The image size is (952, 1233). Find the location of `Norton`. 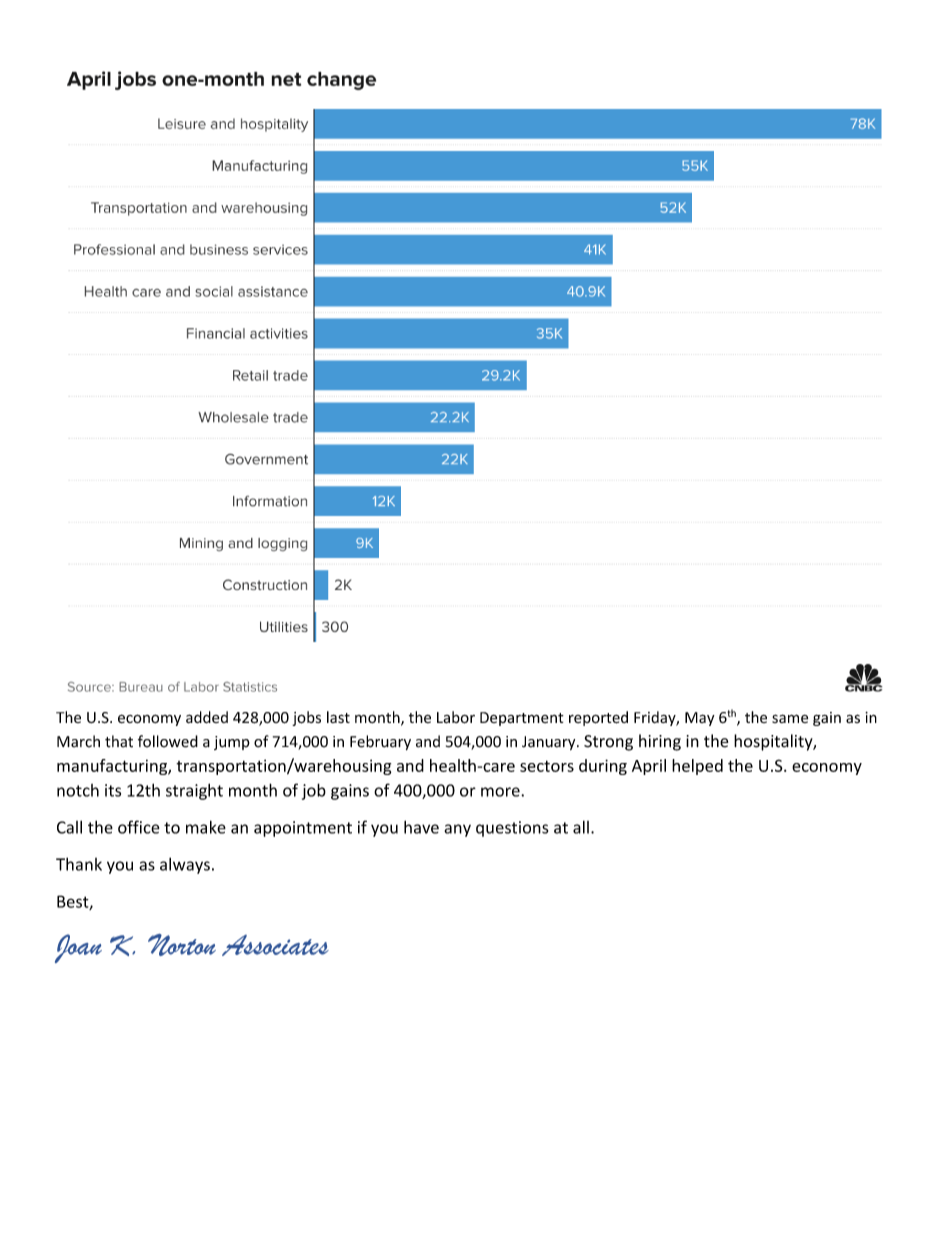

Norton is located at coordinates (182, 945).
